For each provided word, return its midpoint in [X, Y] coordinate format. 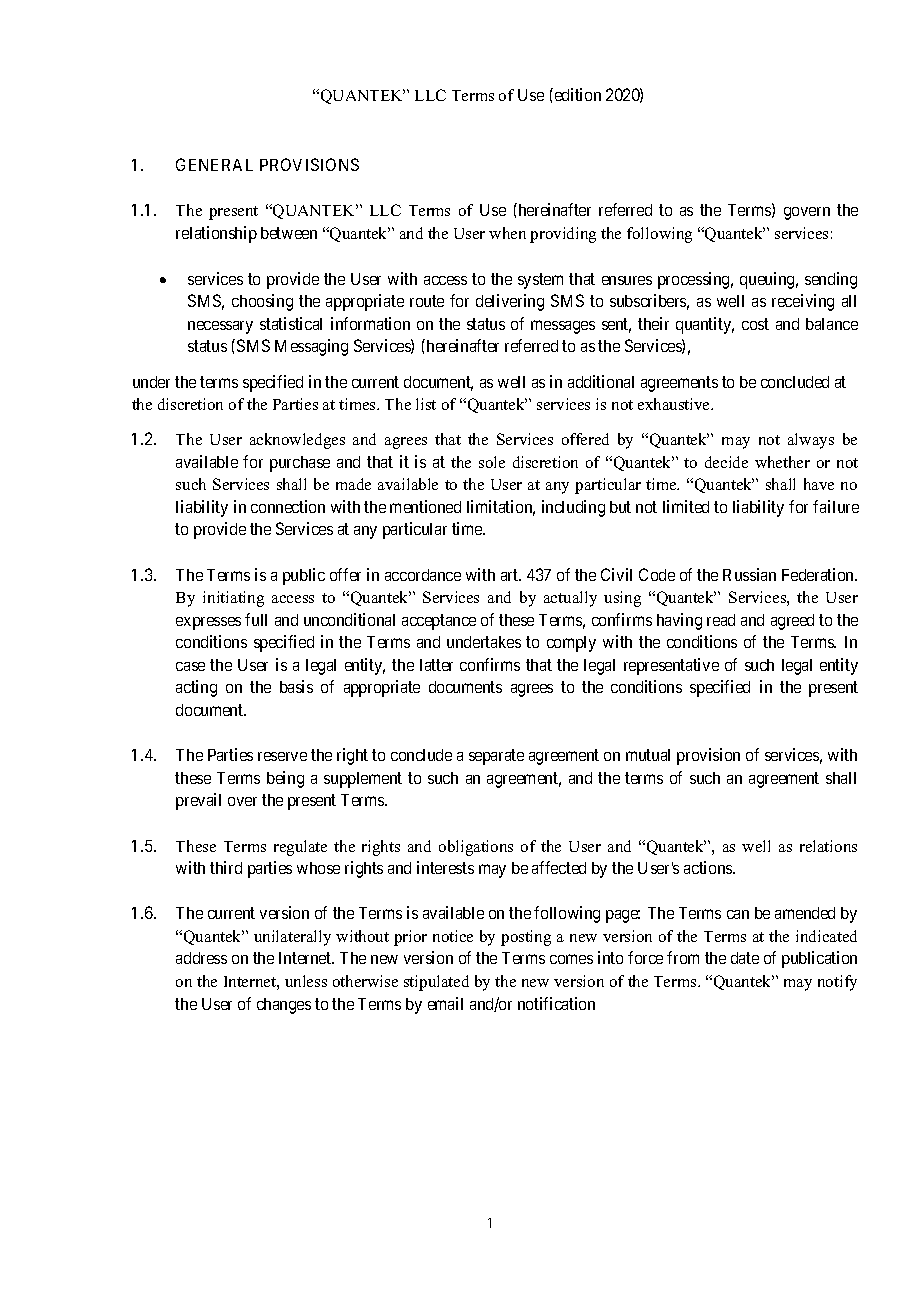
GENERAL [214, 164]
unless [306, 981]
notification [556, 1003]
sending [831, 280]
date [745, 958]
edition [576, 94]
